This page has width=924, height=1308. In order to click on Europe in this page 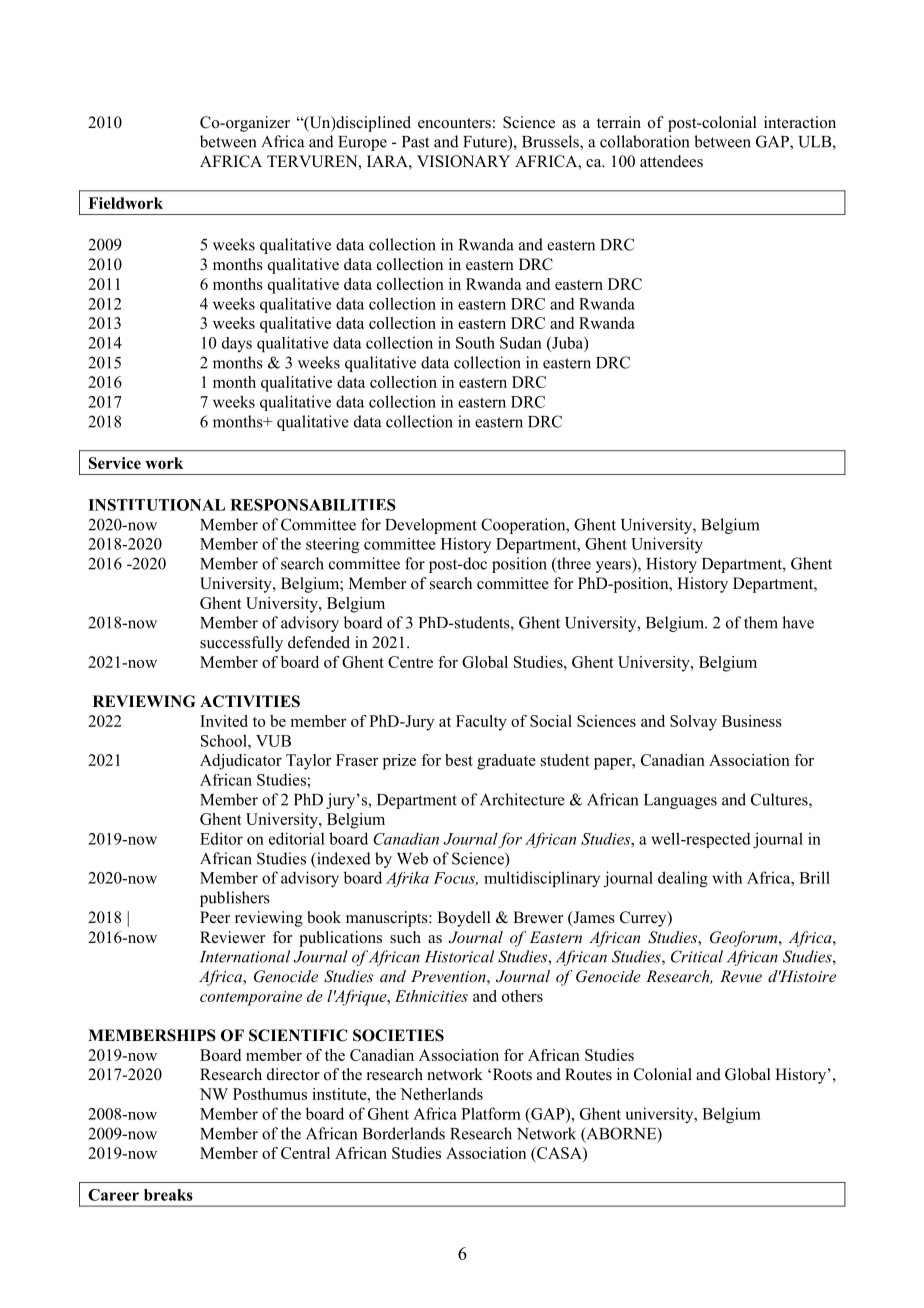, I will do `click(362, 143)`.
